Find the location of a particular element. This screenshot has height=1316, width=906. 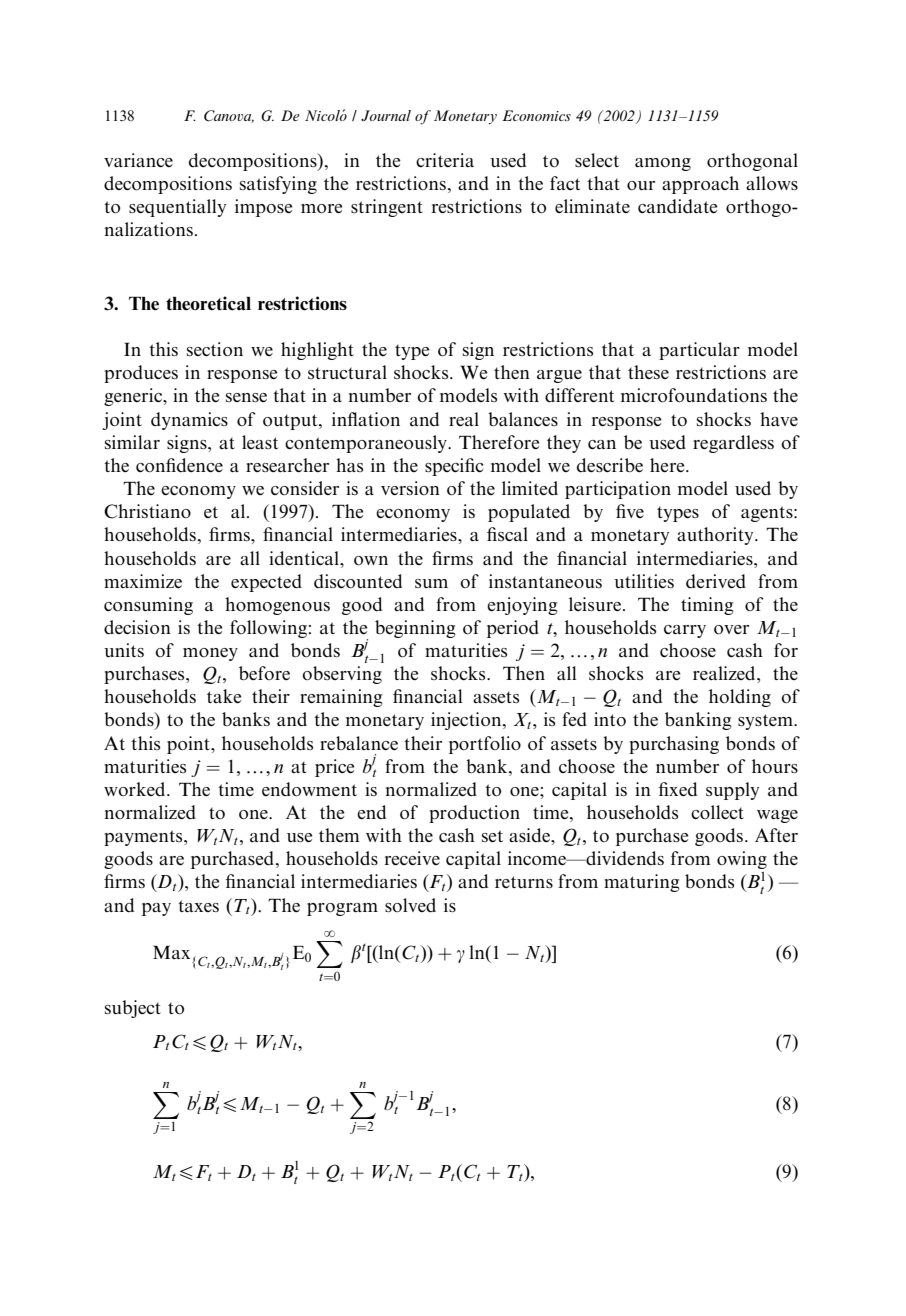

among is located at coordinates (663, 164).
